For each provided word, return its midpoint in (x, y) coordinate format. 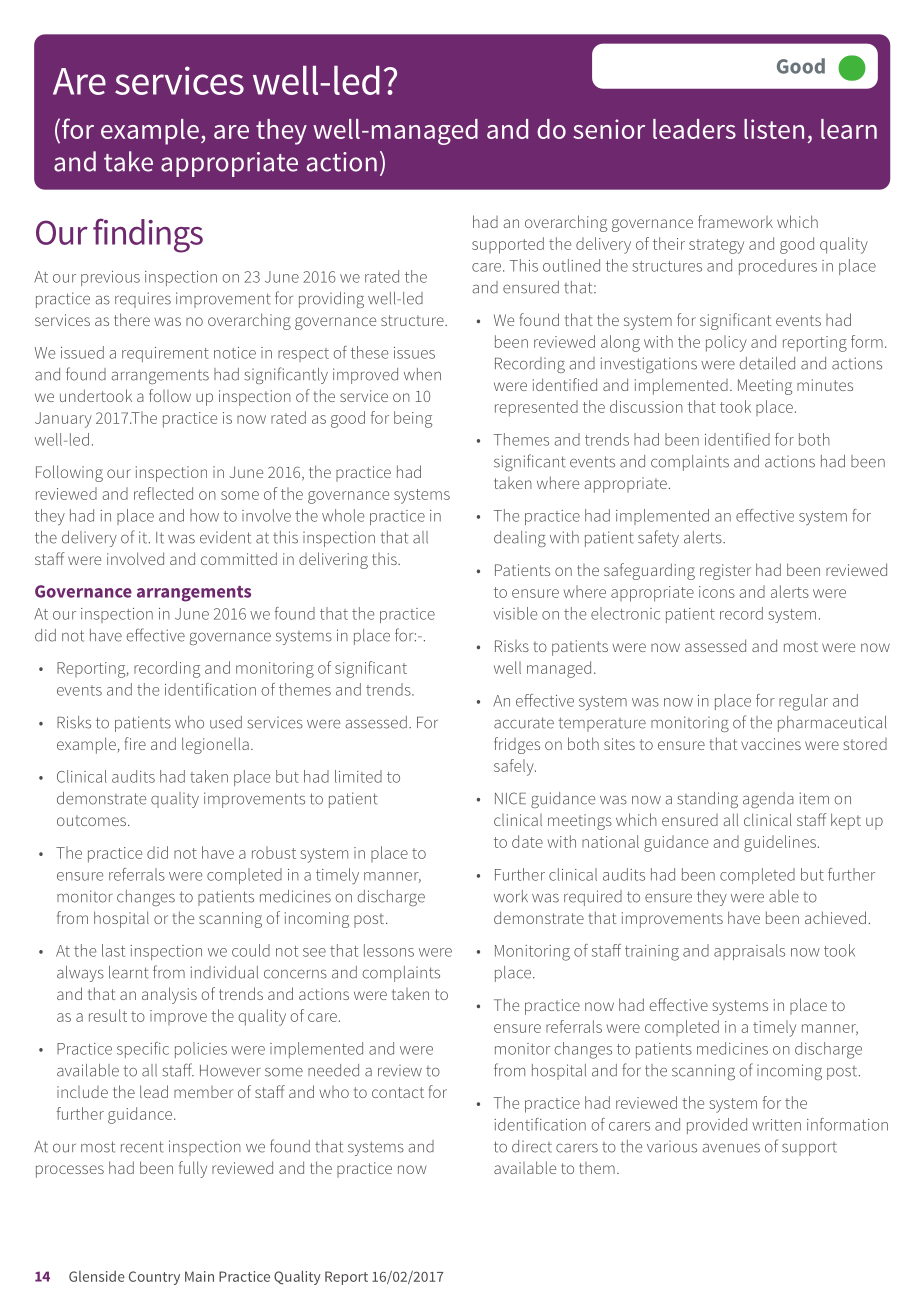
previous (110, 278)
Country (154, 1278)
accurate (524, 723)
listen (774, 129)
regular (803, 702)
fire (135, 743)
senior (609, 129)
